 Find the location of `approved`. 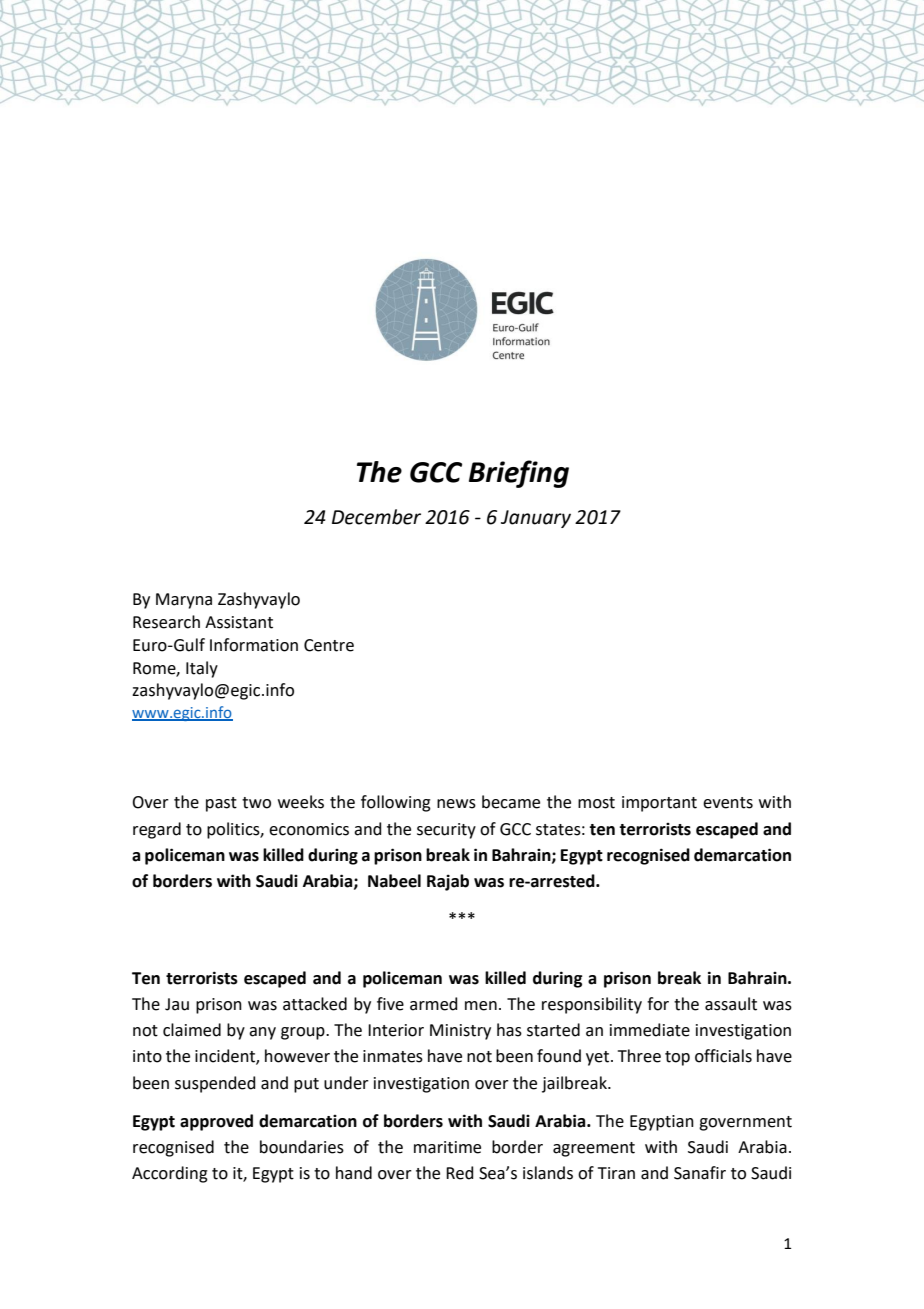

approved is located at coordinates (216, 1122).
